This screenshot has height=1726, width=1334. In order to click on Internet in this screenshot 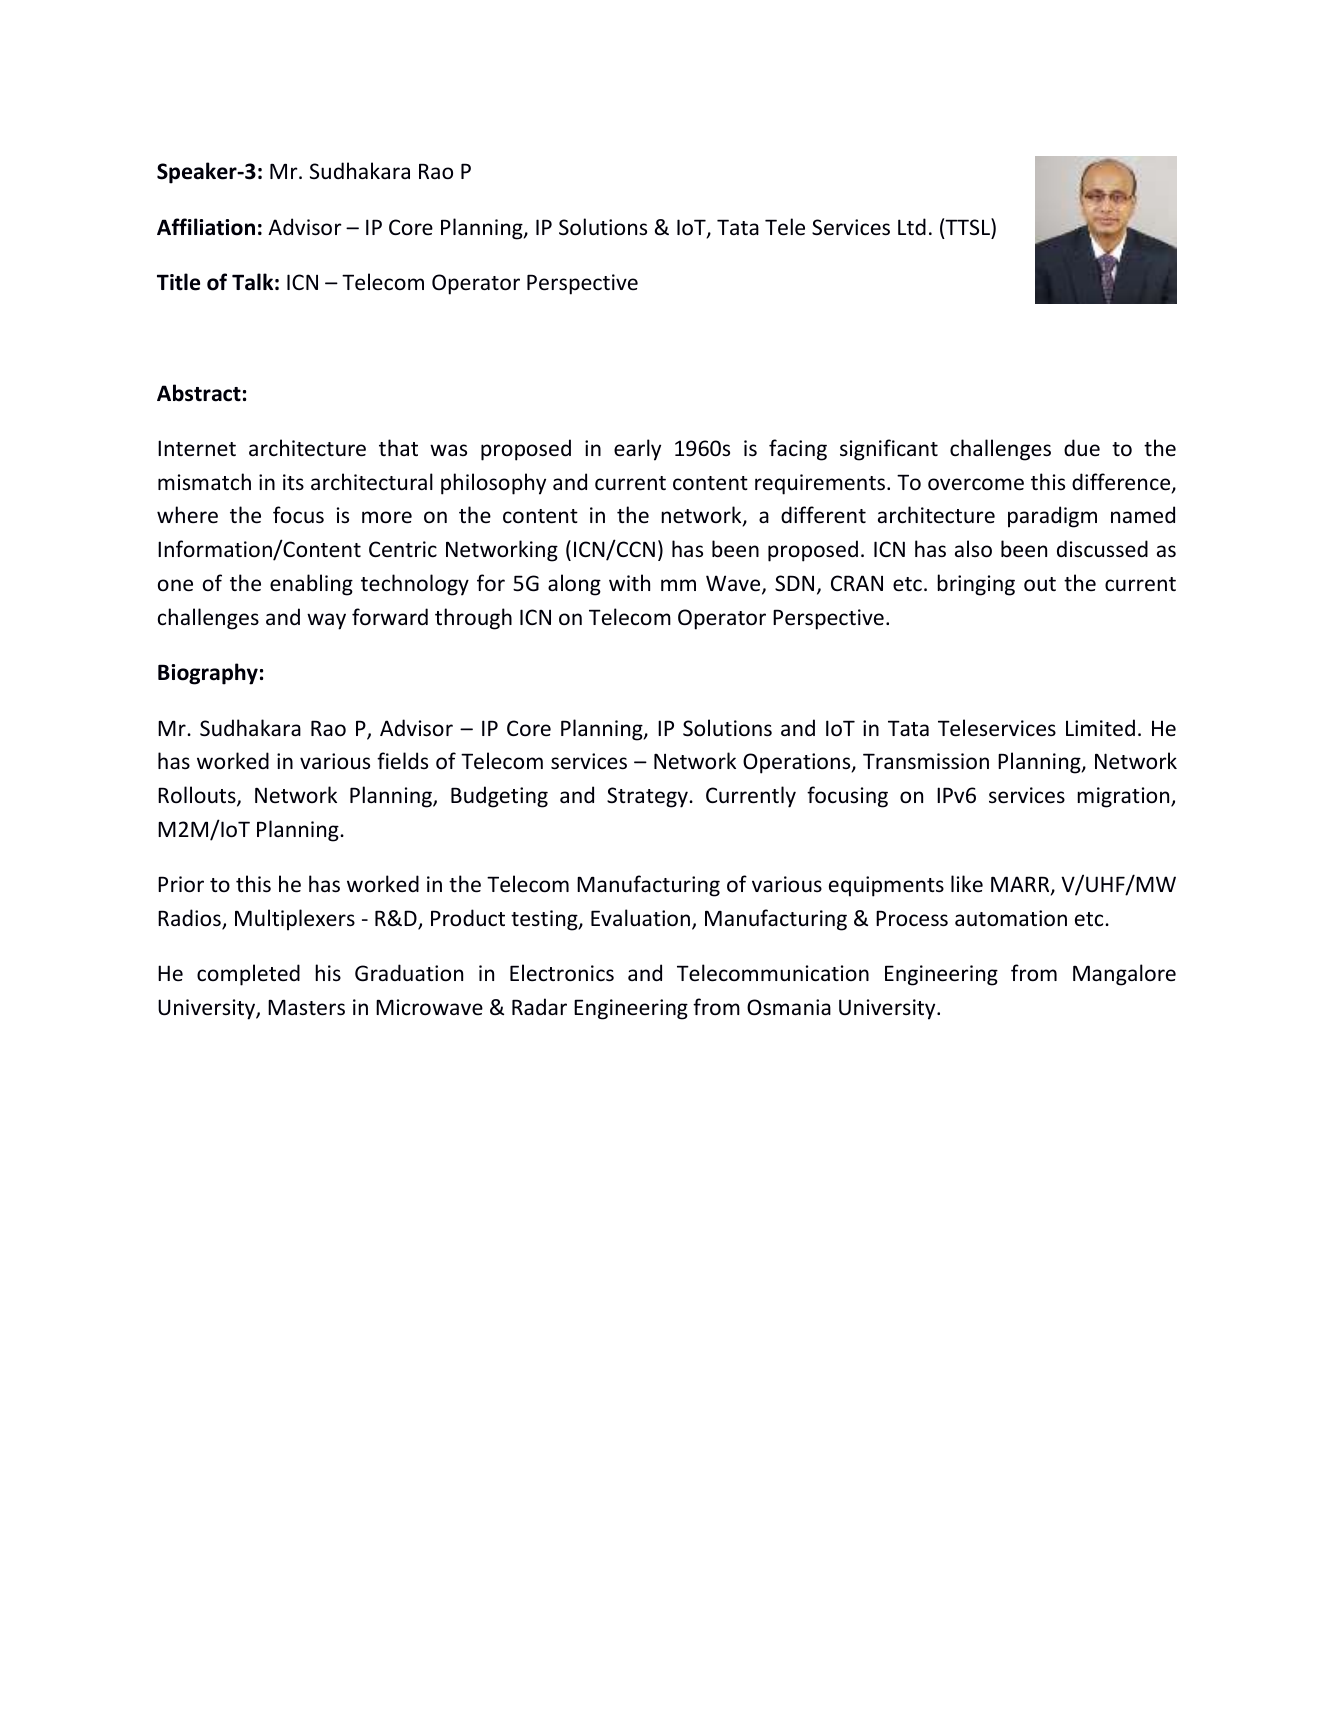, I will do `click(197, 448)`.
